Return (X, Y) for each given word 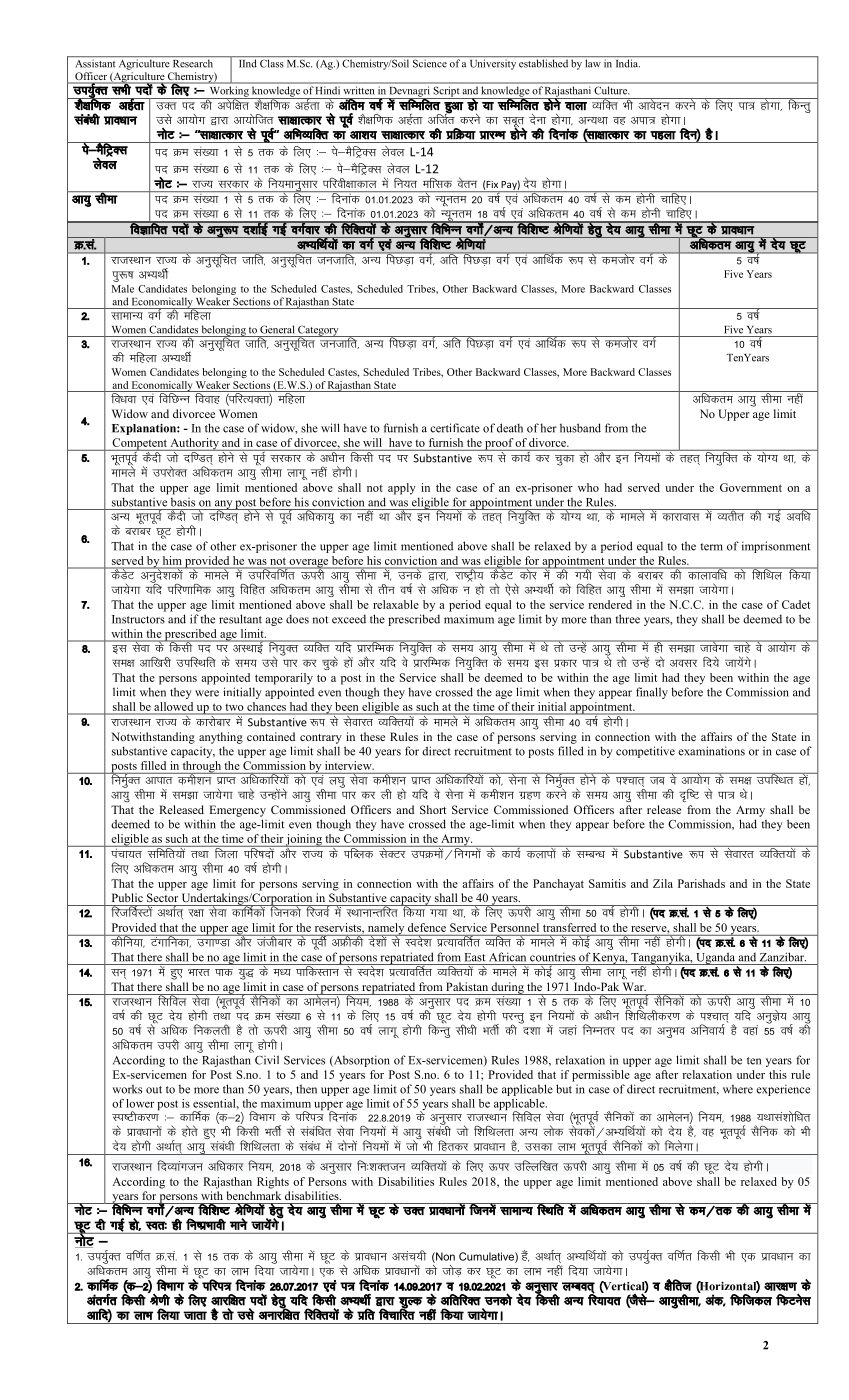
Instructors (138, 619)
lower (140, 1103)
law (593, 63)
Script (446, 93)
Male (123, 289)
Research (193, 63)
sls (512, 590)
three (627, 619)
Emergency (238, 811)
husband (580, 428)
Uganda (715, 958)
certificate (455, 428)
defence (427, 927)
